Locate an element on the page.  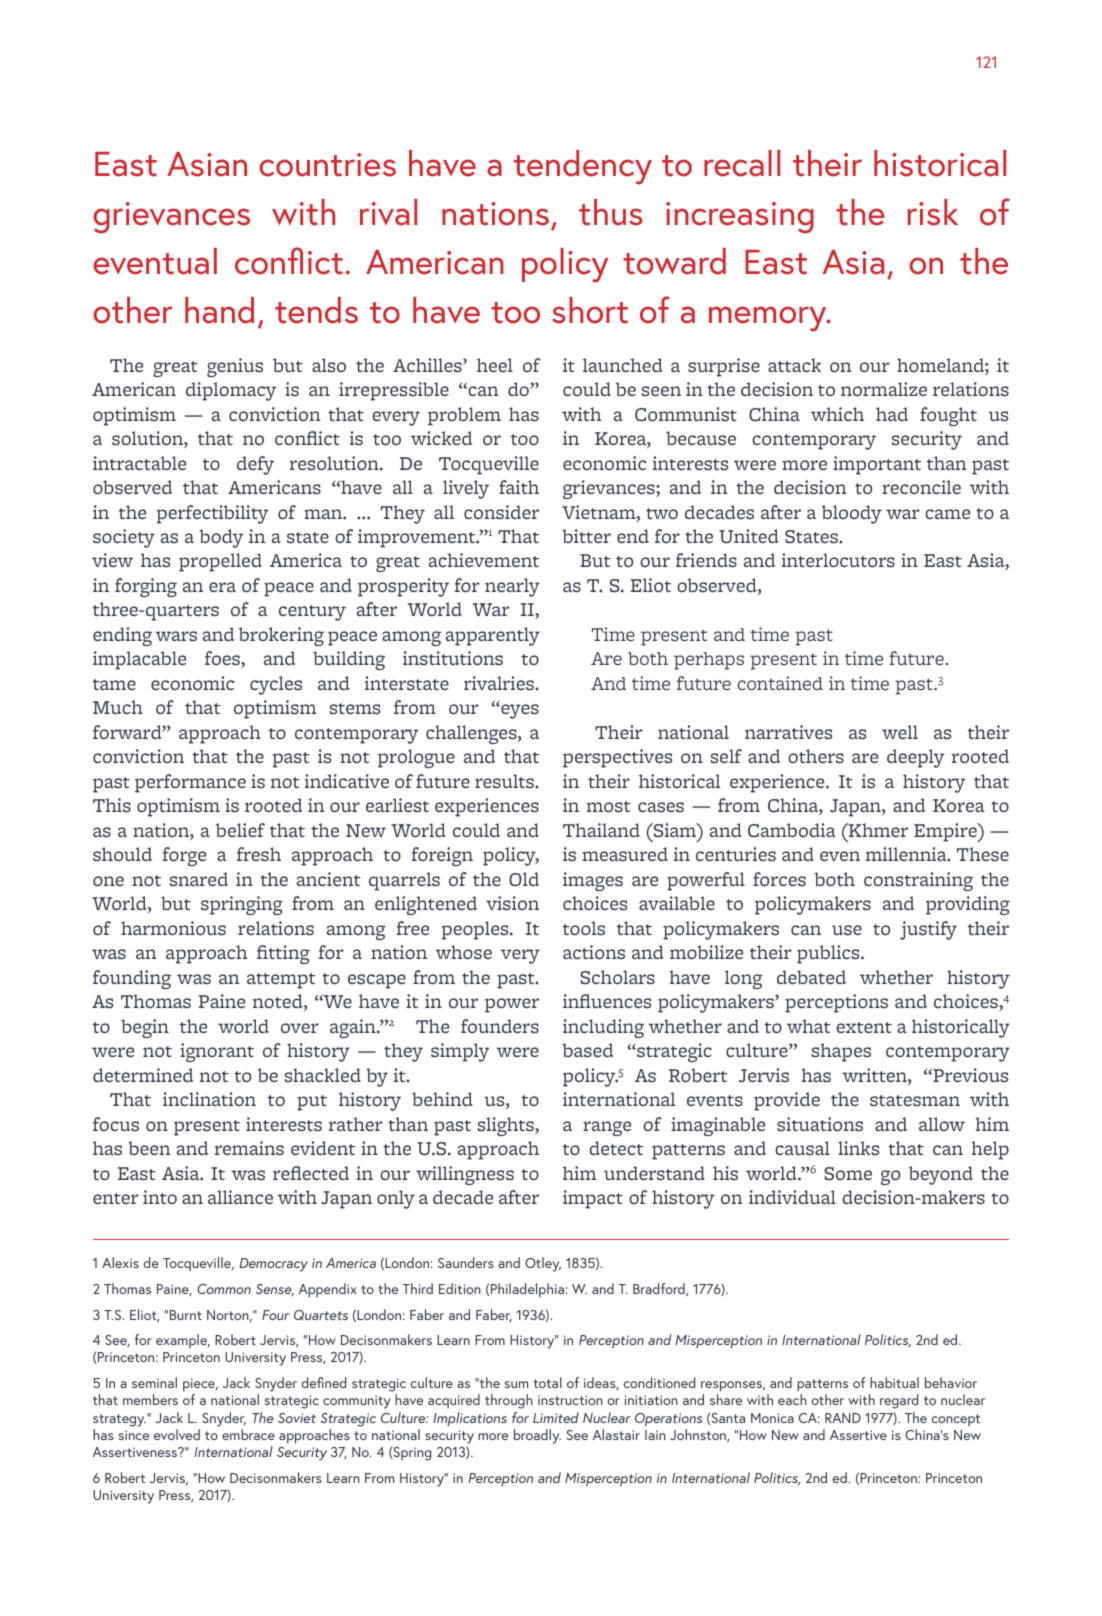
noted is located at coordinates (279, 1002).
